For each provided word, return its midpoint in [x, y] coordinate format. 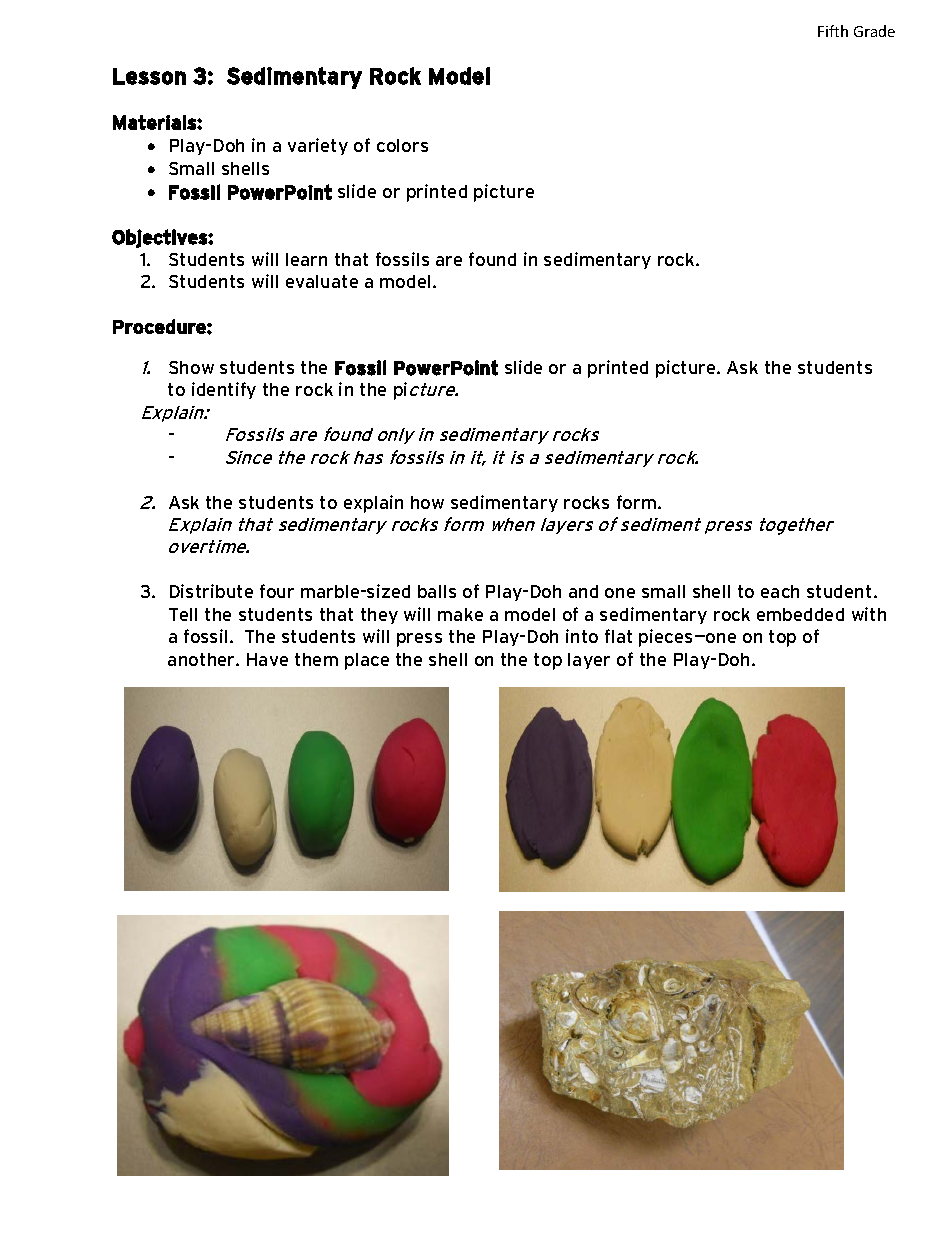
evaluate [322, 281]
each [780, 591]
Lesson [149, 76]
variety [318, 146]
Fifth [833, 31]
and [583, 591]
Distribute [211, 591]
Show [191, 367]
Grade [874, 31]
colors [402, 145]
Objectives [160, 238]
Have [267, 659]
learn [306, 259]
